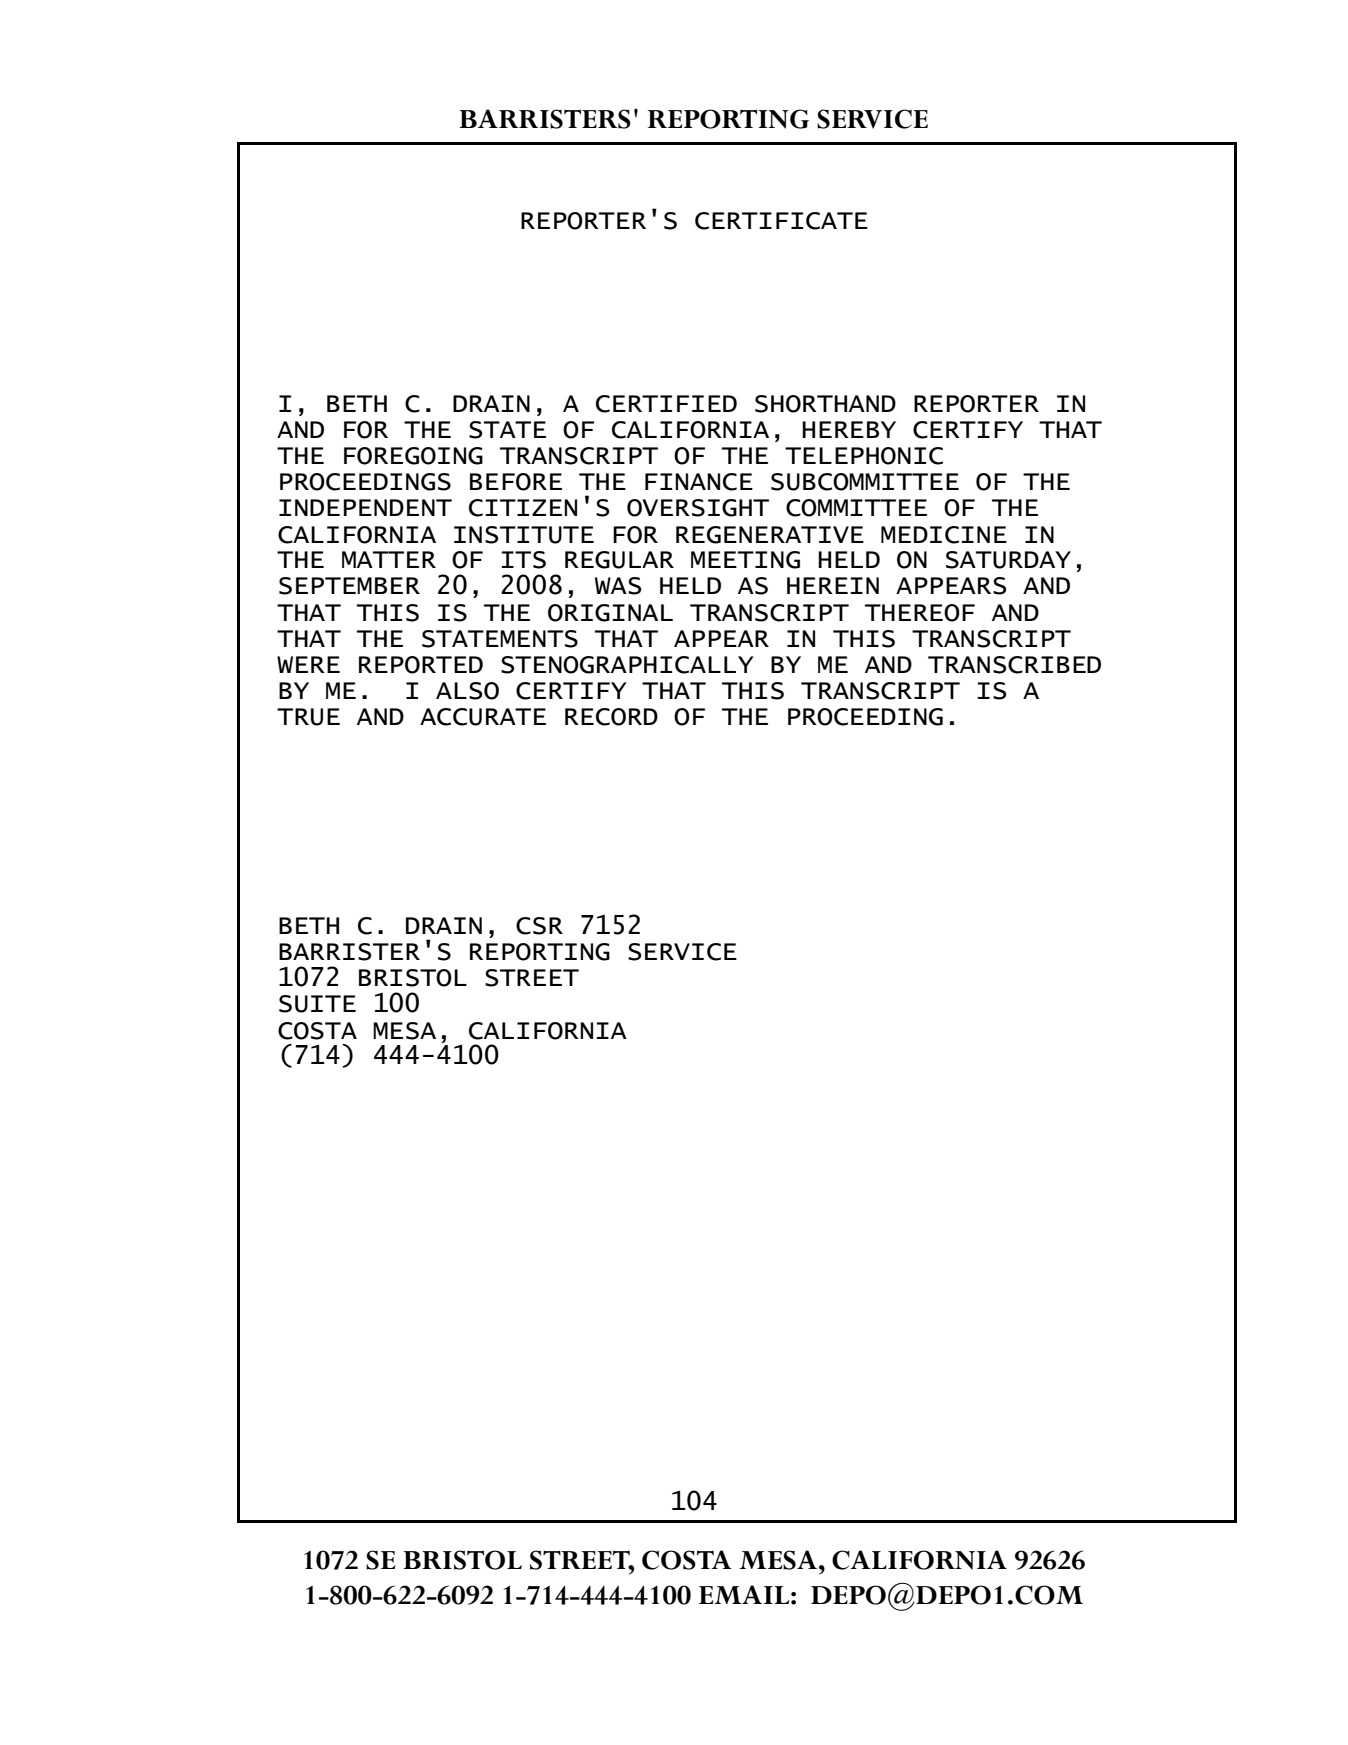 The width and height of the screenshot is (1348, 1745). Describe the element at coordinates (1014, 665) in the screenshot. I see `TRANSCRIBED` at that location.
